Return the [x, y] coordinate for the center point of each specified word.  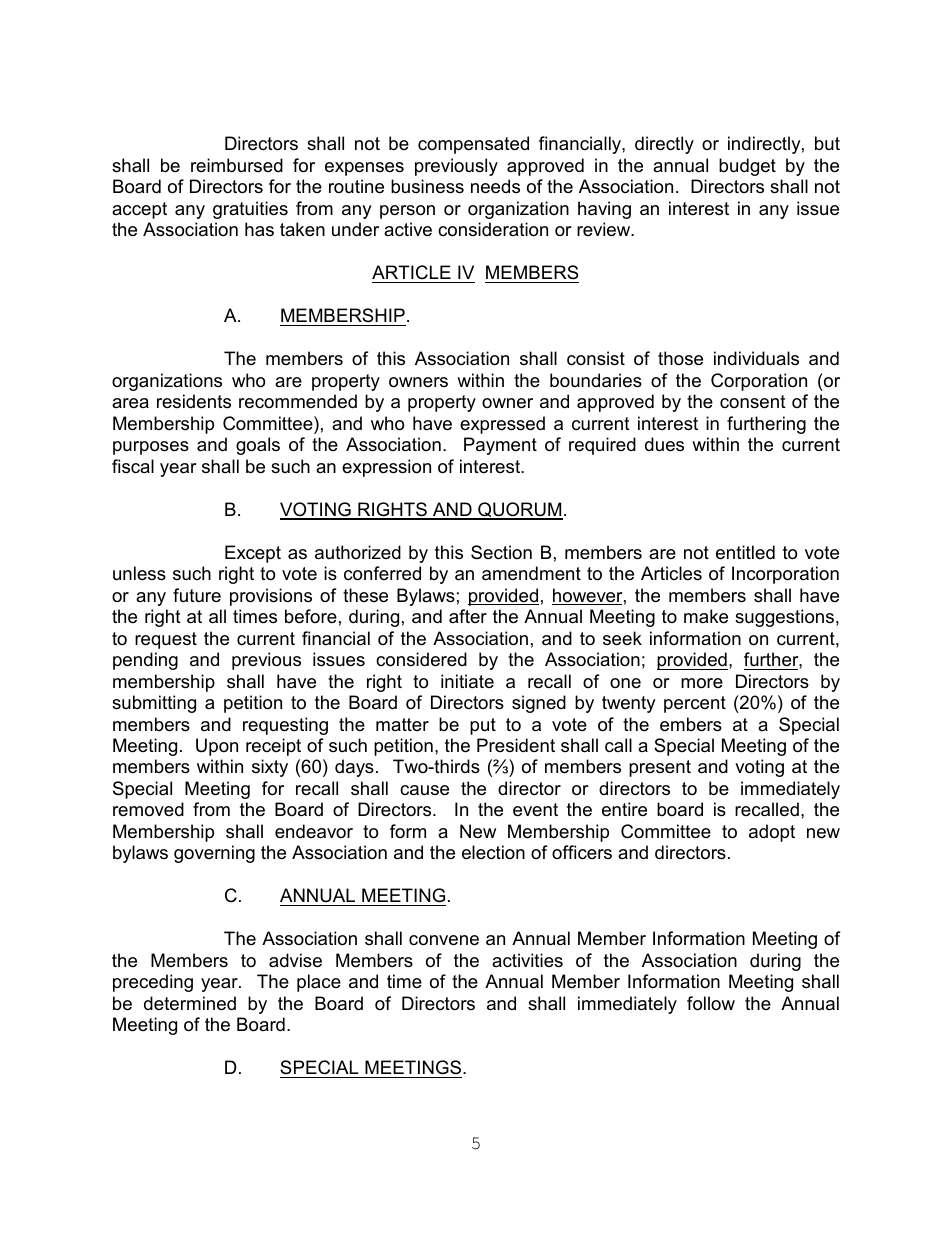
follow [711, 1003]
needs [495, 186]
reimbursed [237, 165]
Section [501, 552]
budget [747, 167]
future [197, 595]
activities [527, 960]
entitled [745, 552]
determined [190, 1003]
